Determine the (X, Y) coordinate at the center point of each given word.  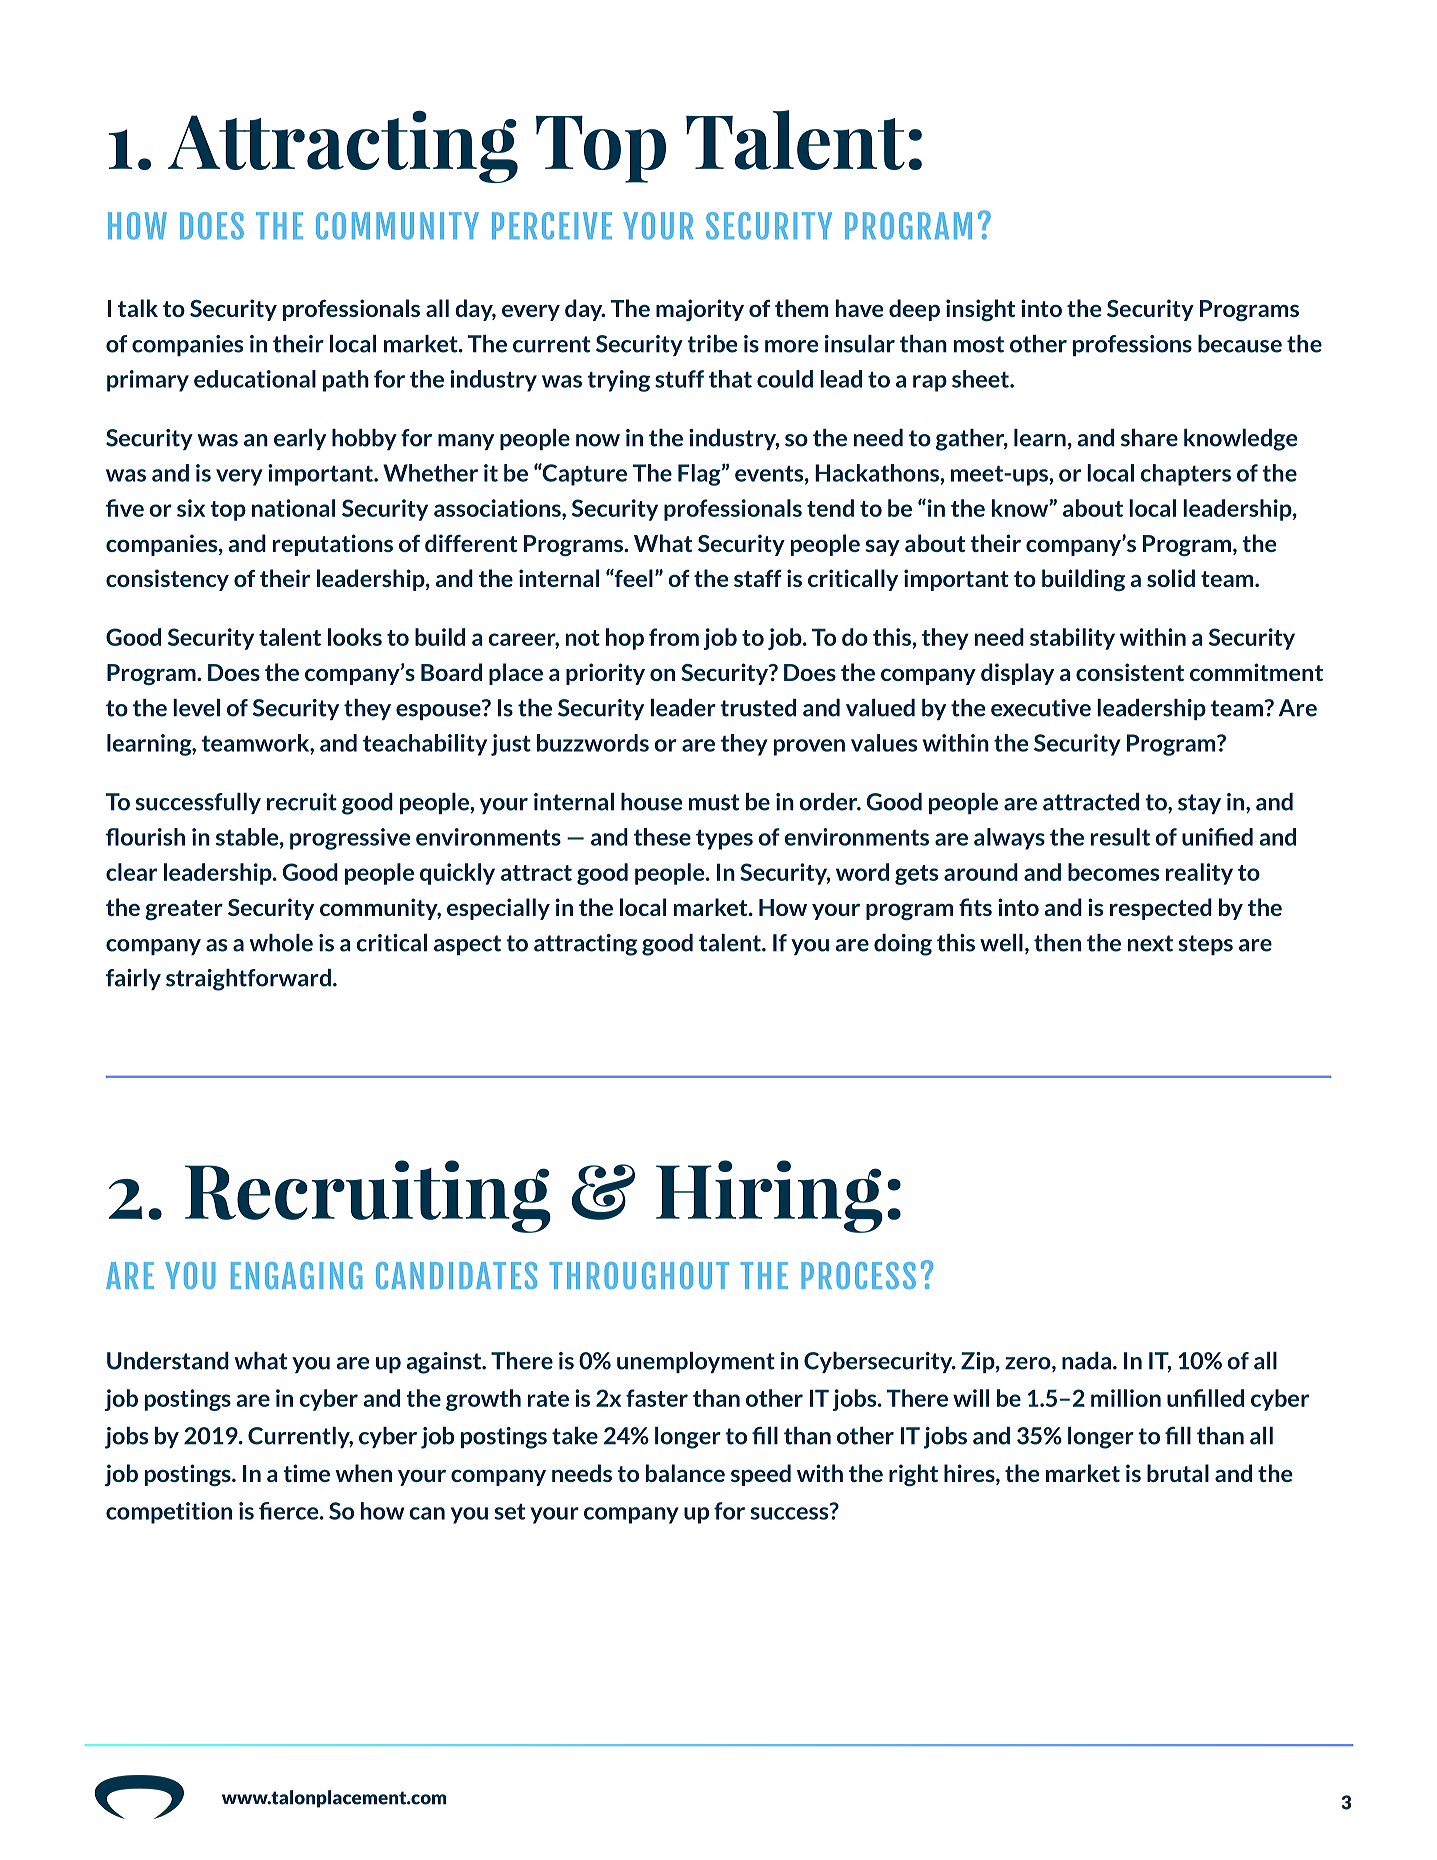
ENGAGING (296, 1275)
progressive (350, 839)
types (724, 840)
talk (138, 308)
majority (700, 310)
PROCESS (858, 1275)
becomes (1113, 872)
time (306, 1473)
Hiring (769, 1196)
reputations (333, 545)
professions (1132, 345)
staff (758, 578)
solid (1171, 578)
